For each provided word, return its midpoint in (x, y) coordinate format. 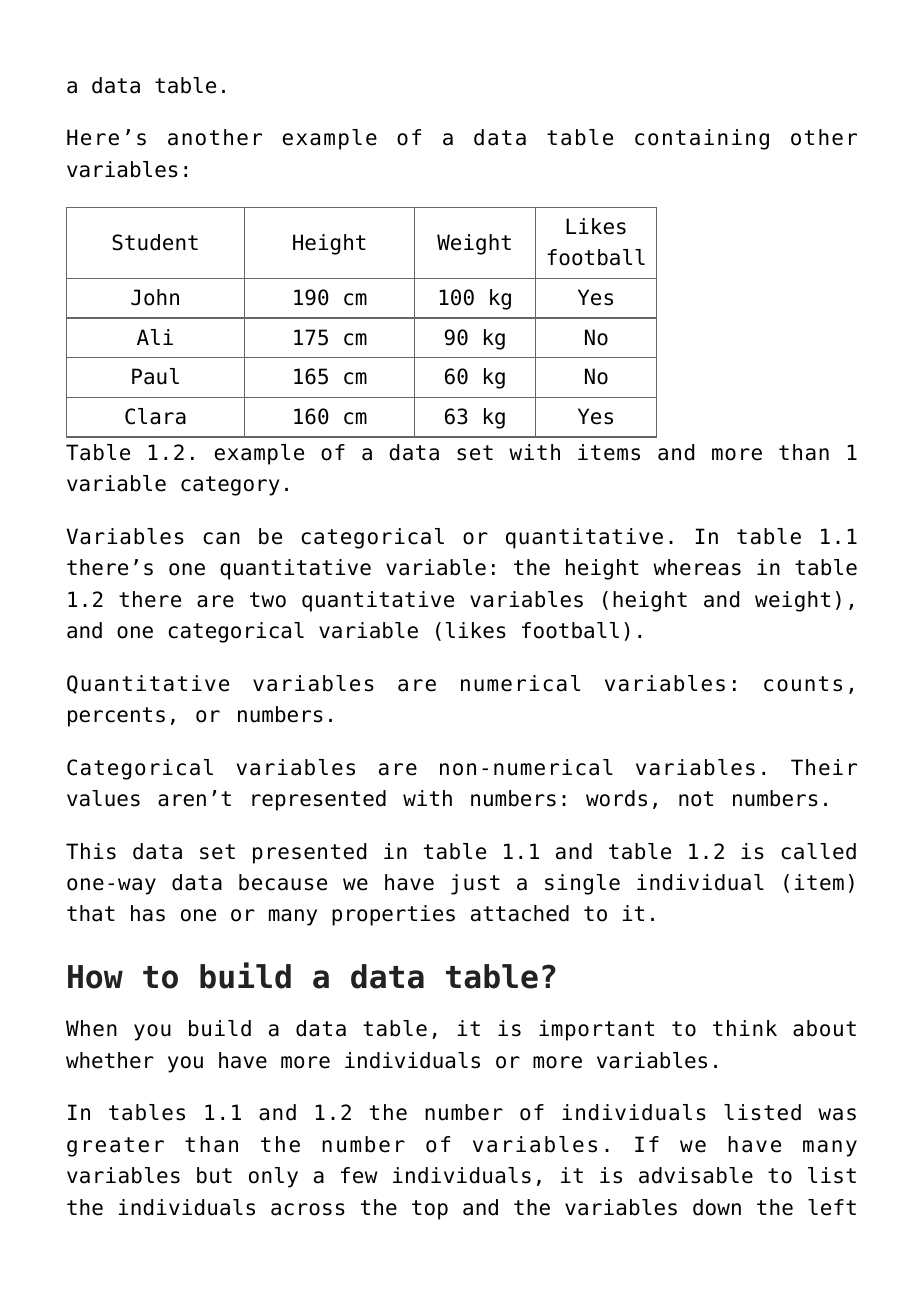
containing (702, 139)
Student (155, 242)
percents (116, 717)
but (214, 1175)
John (155, 297)
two (268, 600)
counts (803, 684)
